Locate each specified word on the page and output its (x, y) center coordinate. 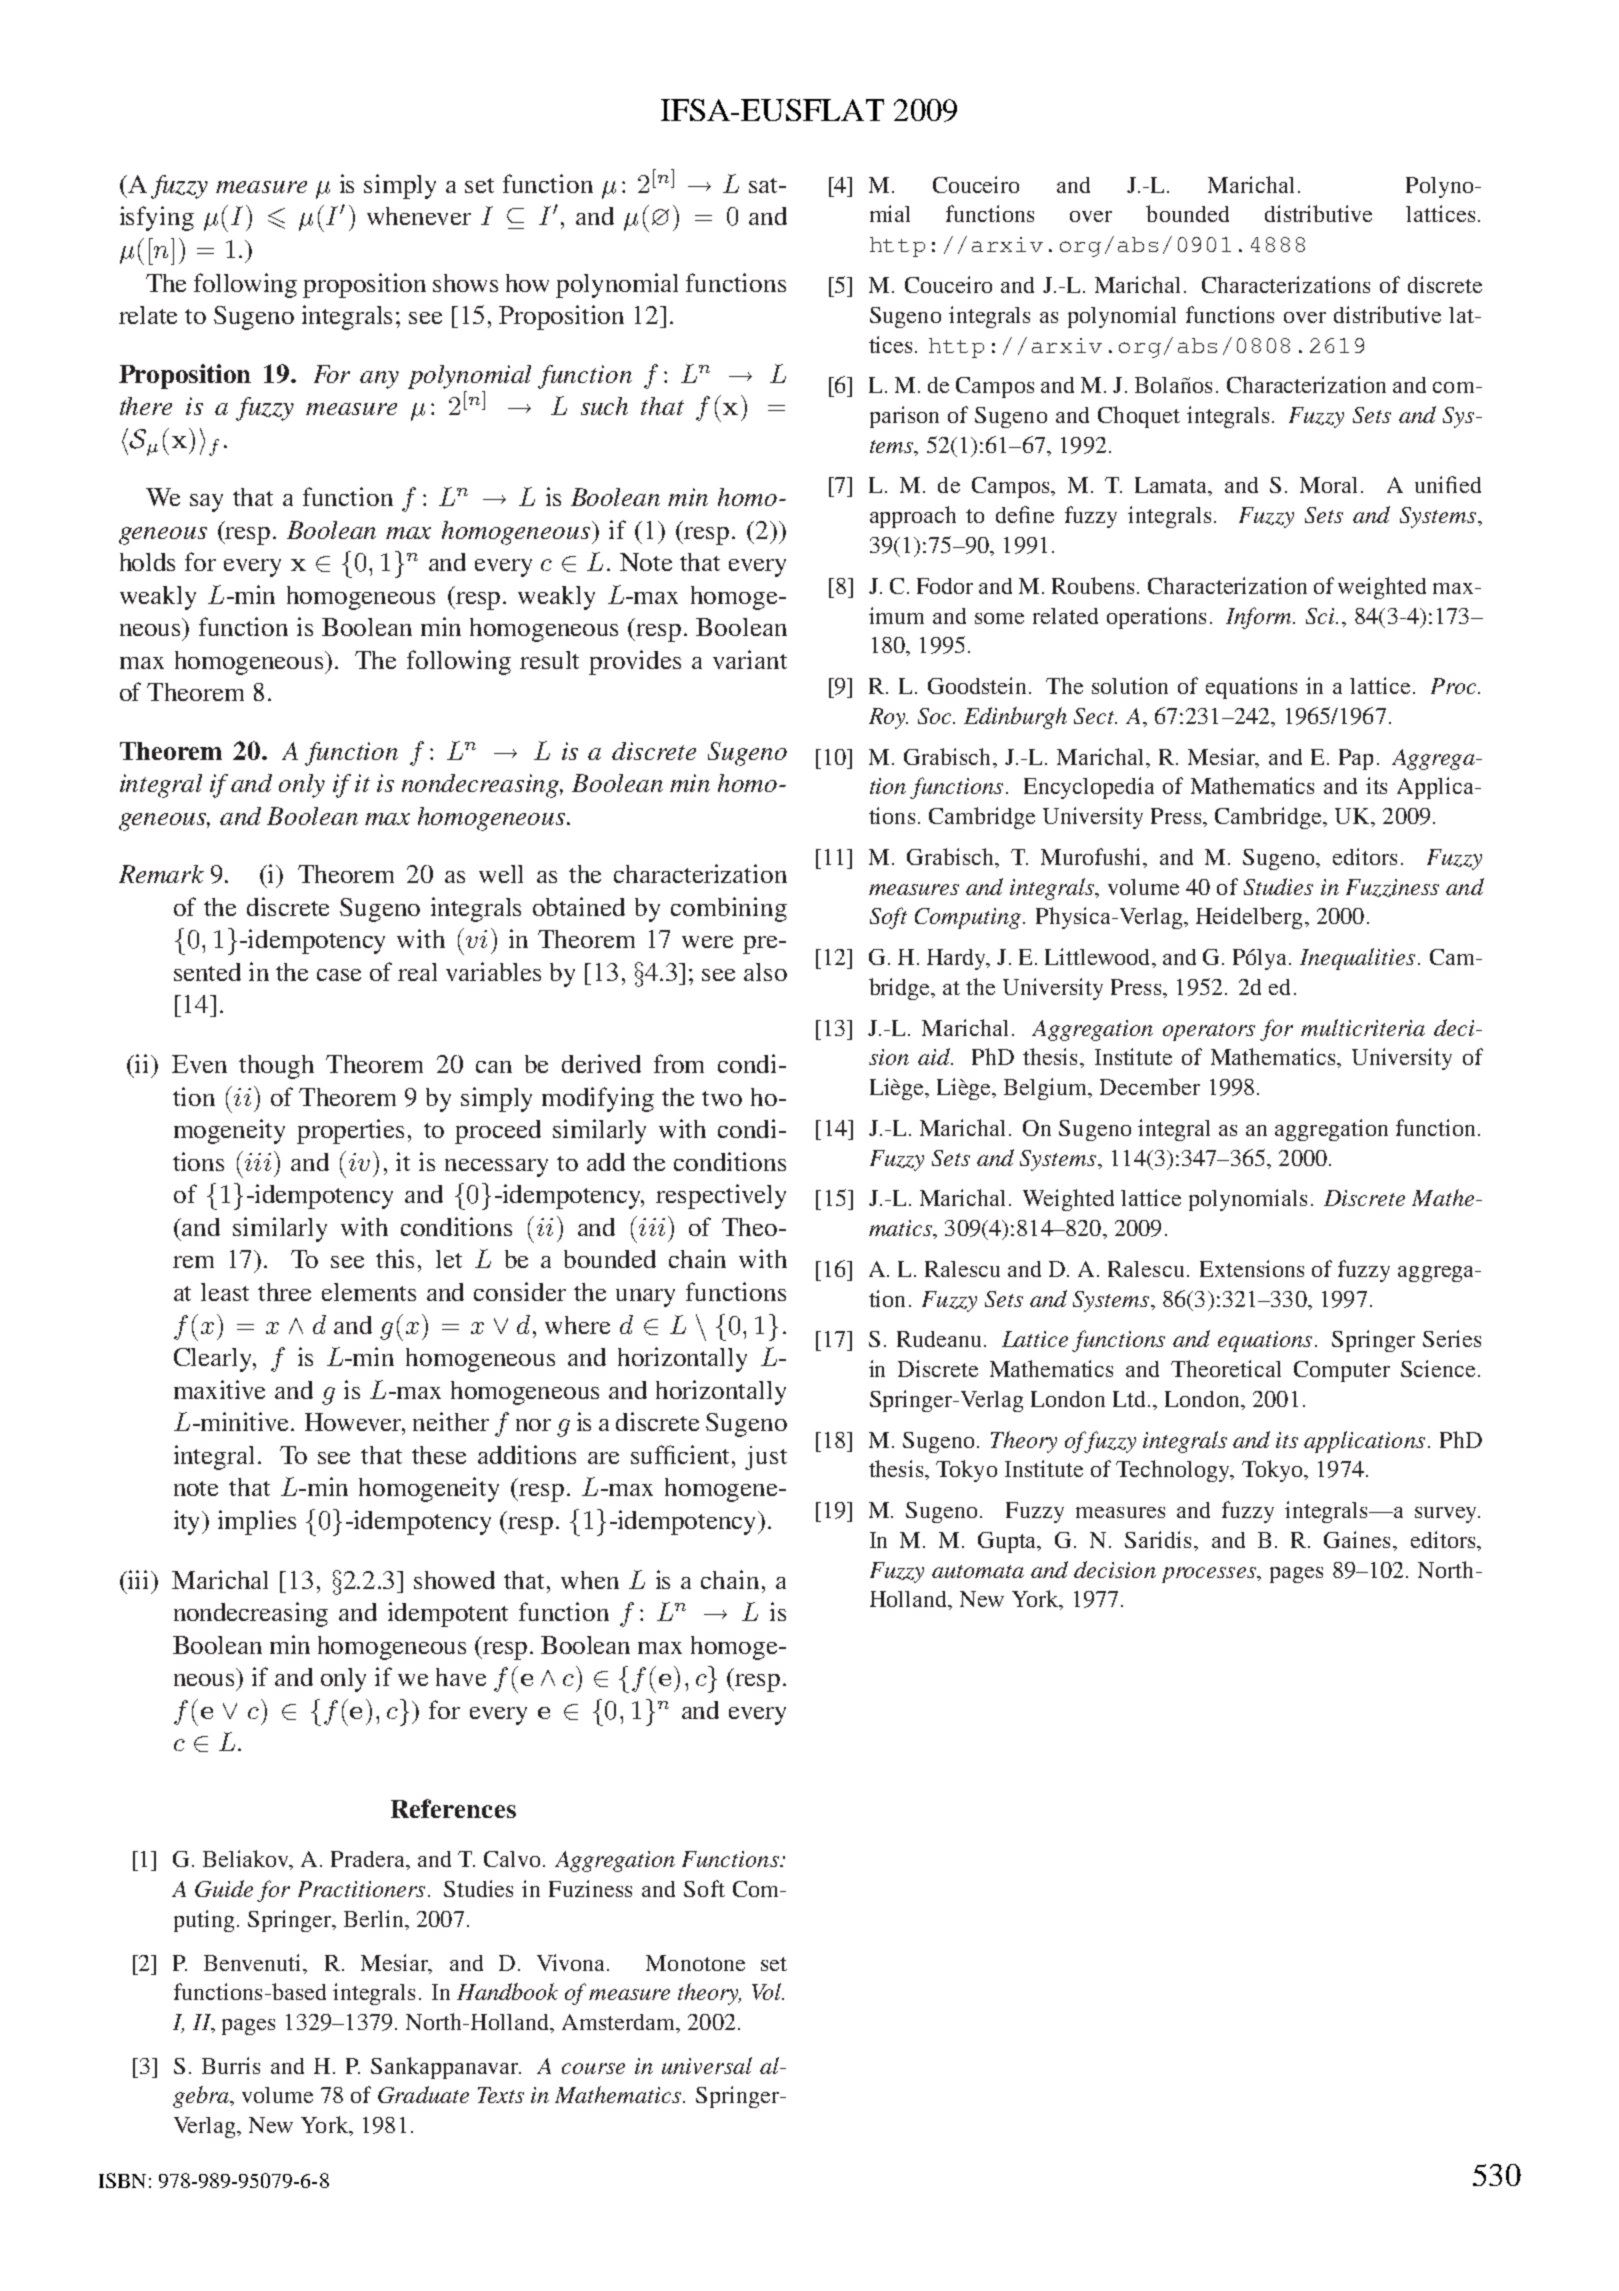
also (765, 972)
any (379, 380)
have (461, 1677)
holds (147, 562)
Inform (1260, 618)
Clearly (214, 1360)
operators (1209, 1032)
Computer (1342, 1371)
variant (750, 659)
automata (978, 1571)
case (339, 975)
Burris (231, 2065)
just (766, 1458)
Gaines (1357, 1539)
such (604, 406)
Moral (1331, 485)
